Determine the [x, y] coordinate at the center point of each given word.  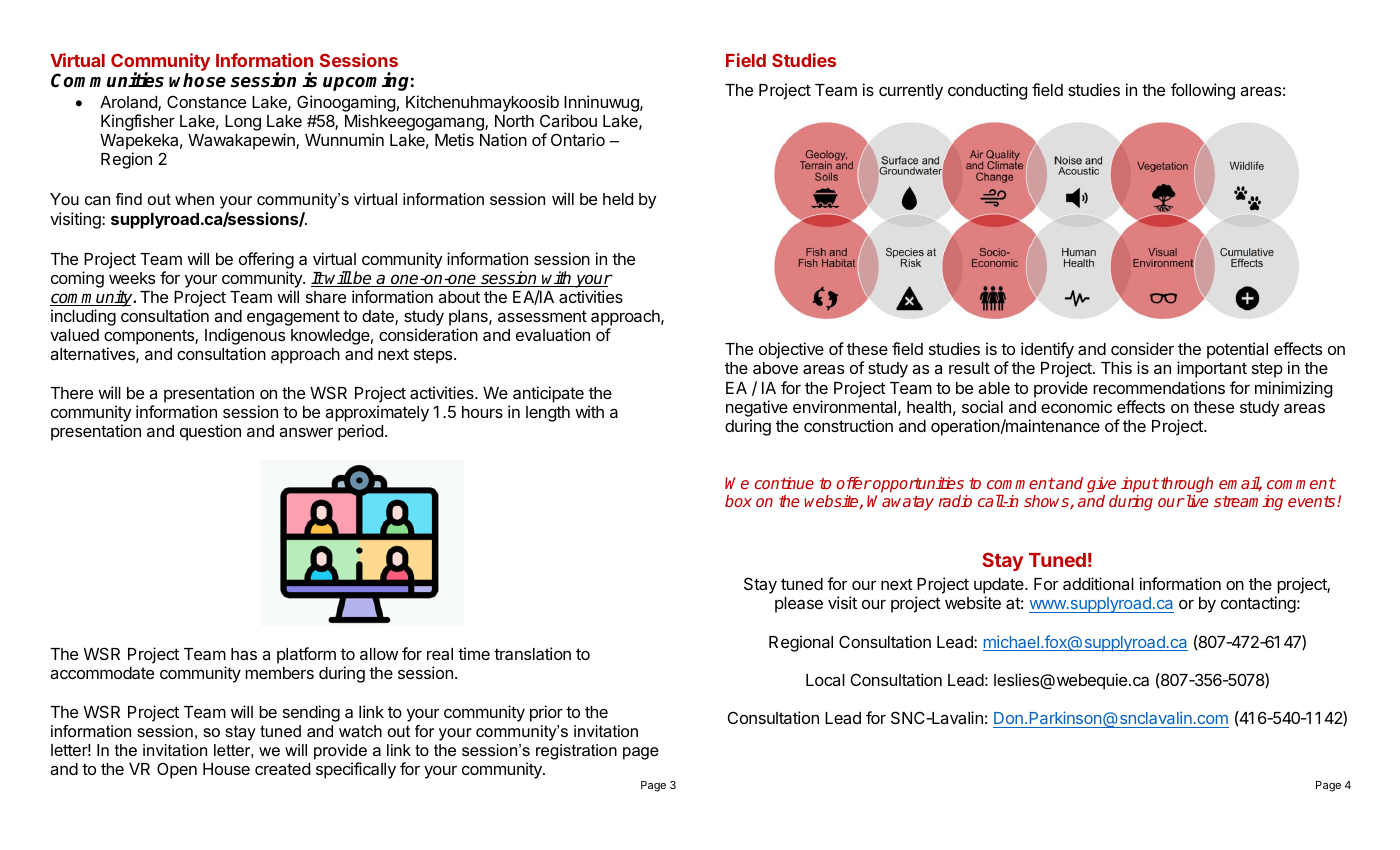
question [210, 432]
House [226, 769]
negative [757, 408]
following [1203, 91]
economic [1076, 406]
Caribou [568, 120]
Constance [206, 101]
